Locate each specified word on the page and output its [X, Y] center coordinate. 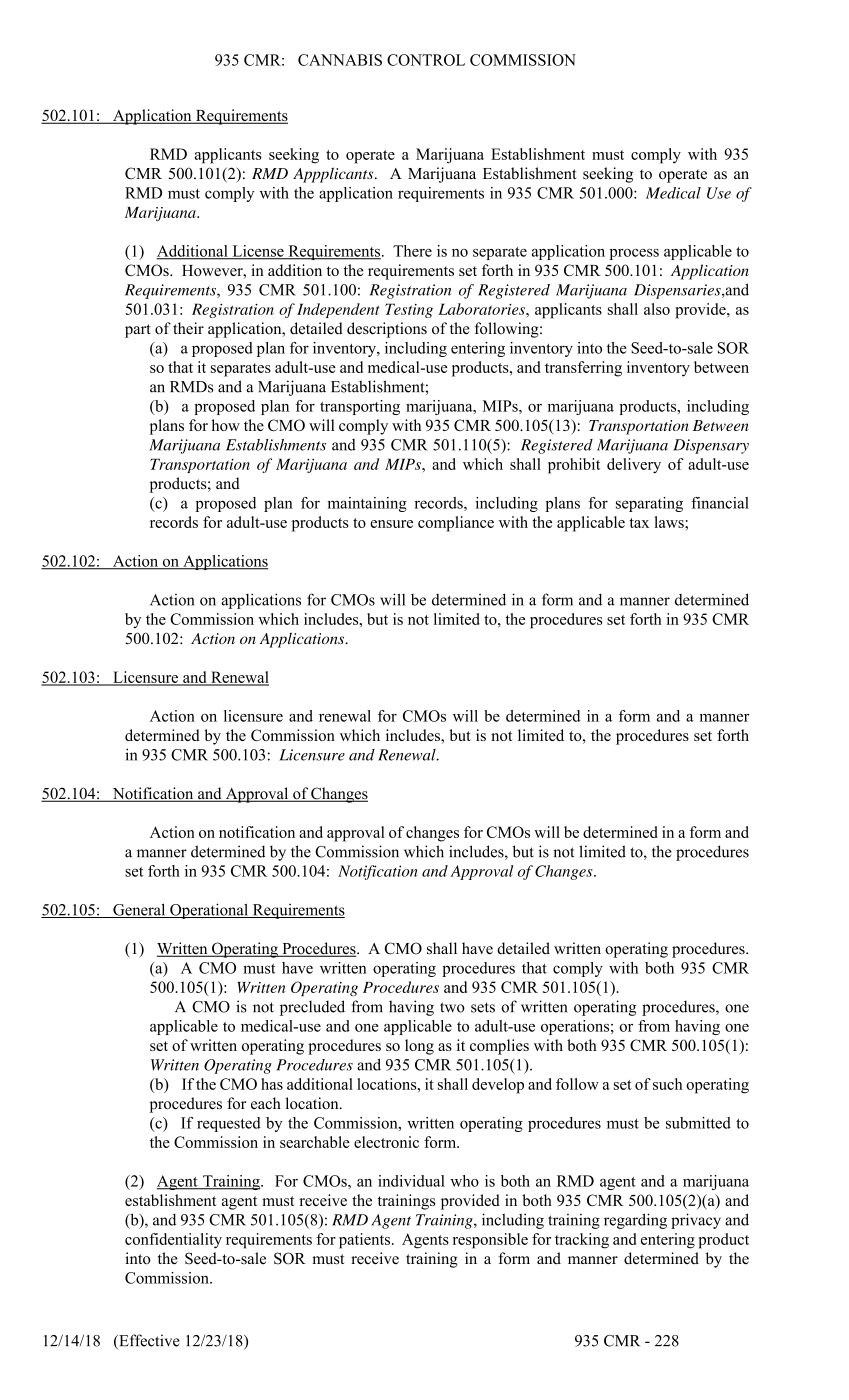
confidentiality [173, 1241]
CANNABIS [340, 60]
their [188, 328]
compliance [456, 524]
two [452, 1007]
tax [639, 523]
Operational [209, 911]
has [272, 1084]
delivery [634, 466]
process [634, 254]
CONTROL [426, 60]
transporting [360, 407]
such [668, 1084]
